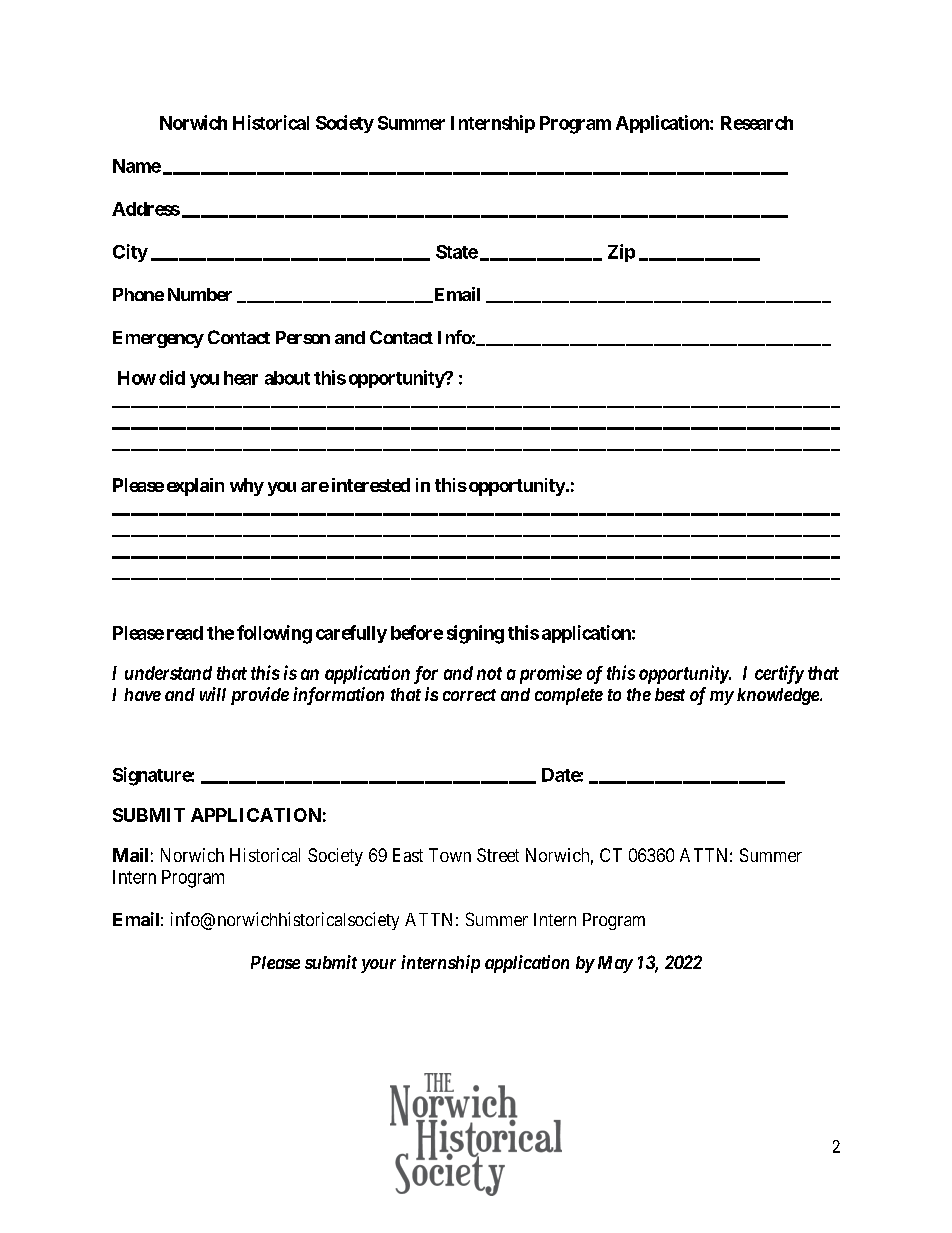 Image resolution: width=952 pixels, height=1233 pixels. What do you see at coordinates (469, 695) in the screenshot?
I see `correct` at bounding box center [469, 695].
